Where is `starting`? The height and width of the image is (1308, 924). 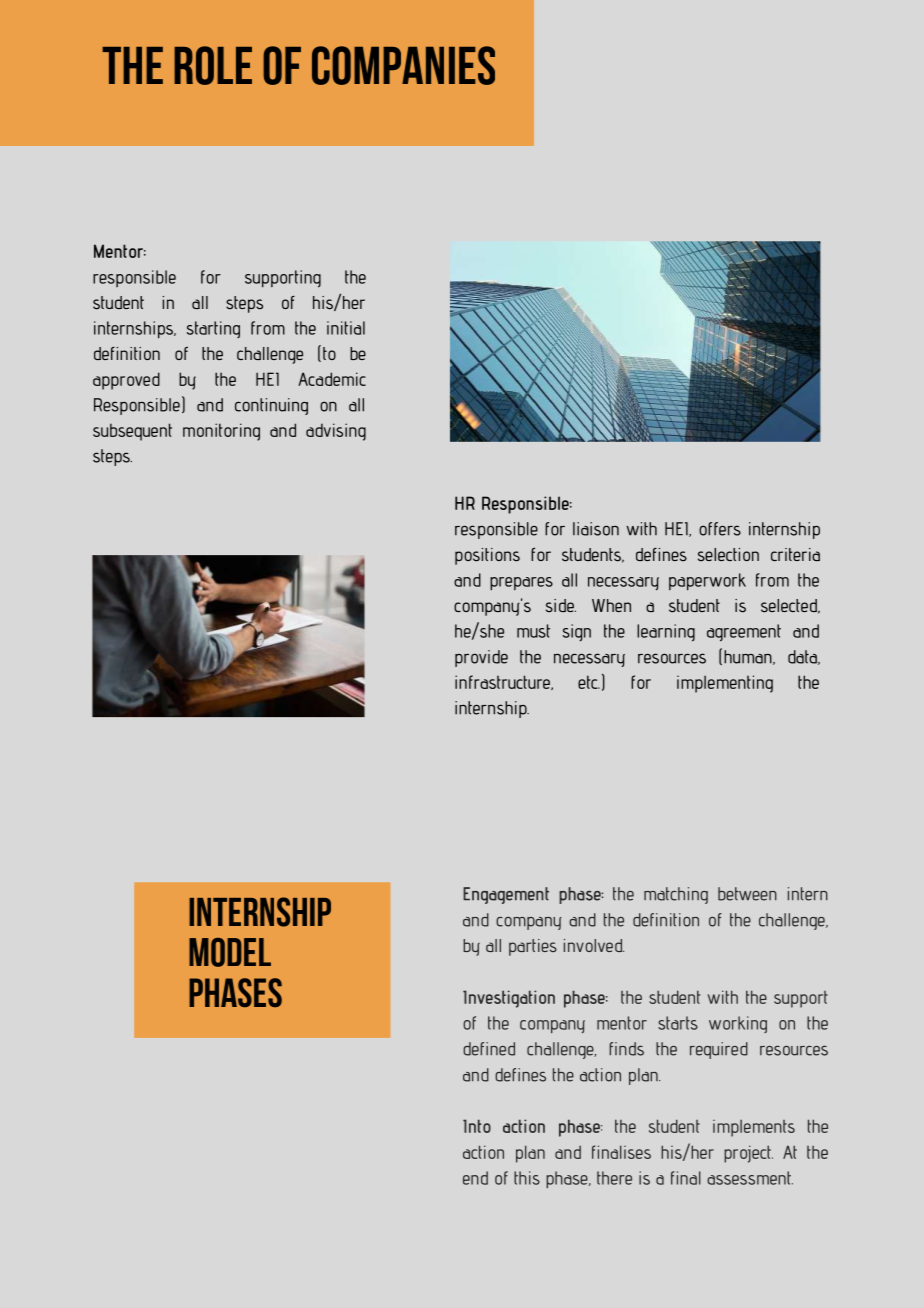 starting is located at coordinates (213, 329).
